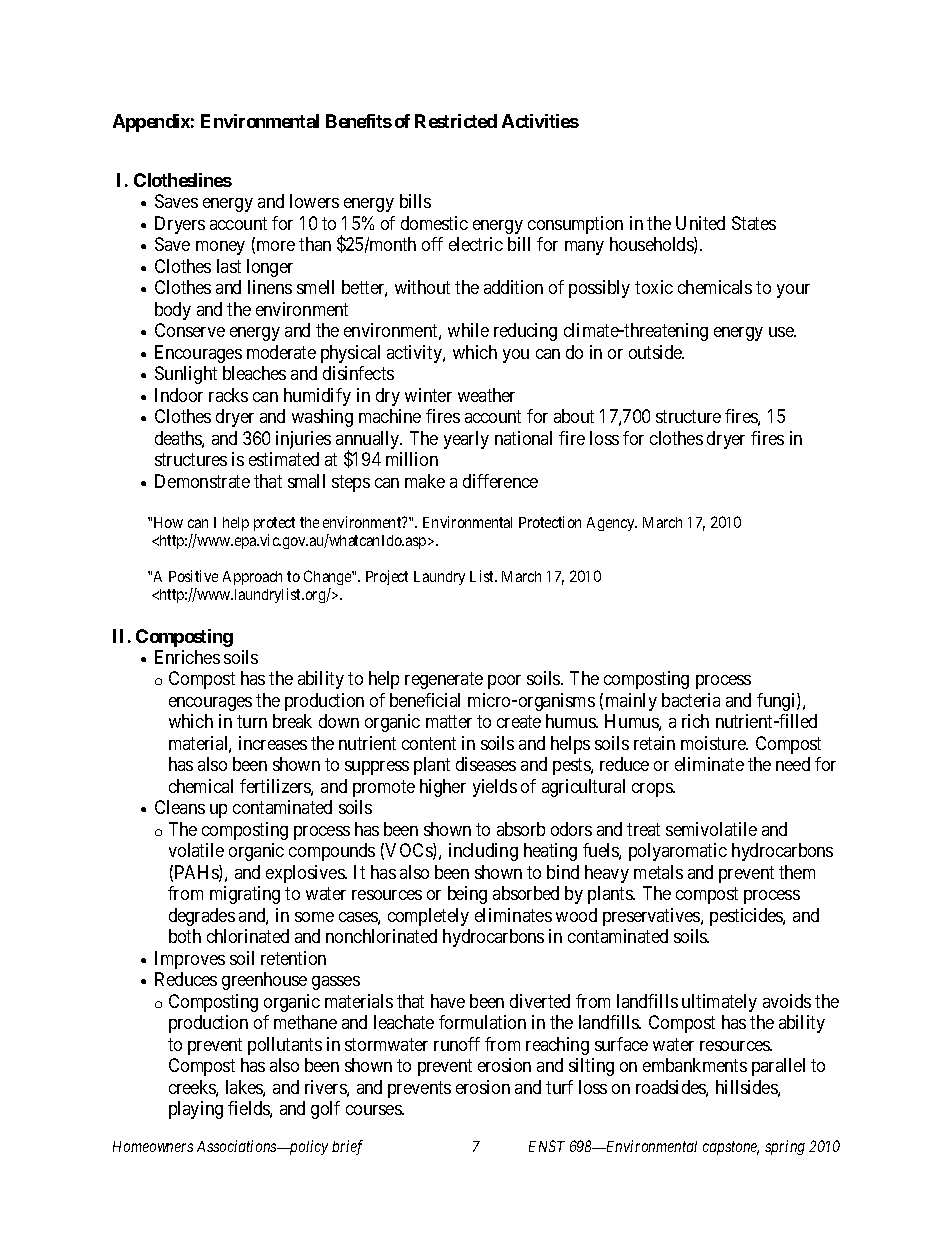 The width and height of the screenshot is (952, 1233). What do you see at coordinates (547, 1146) in the screenshot?
I see `ENST` at bounding box center [547, 1146].
